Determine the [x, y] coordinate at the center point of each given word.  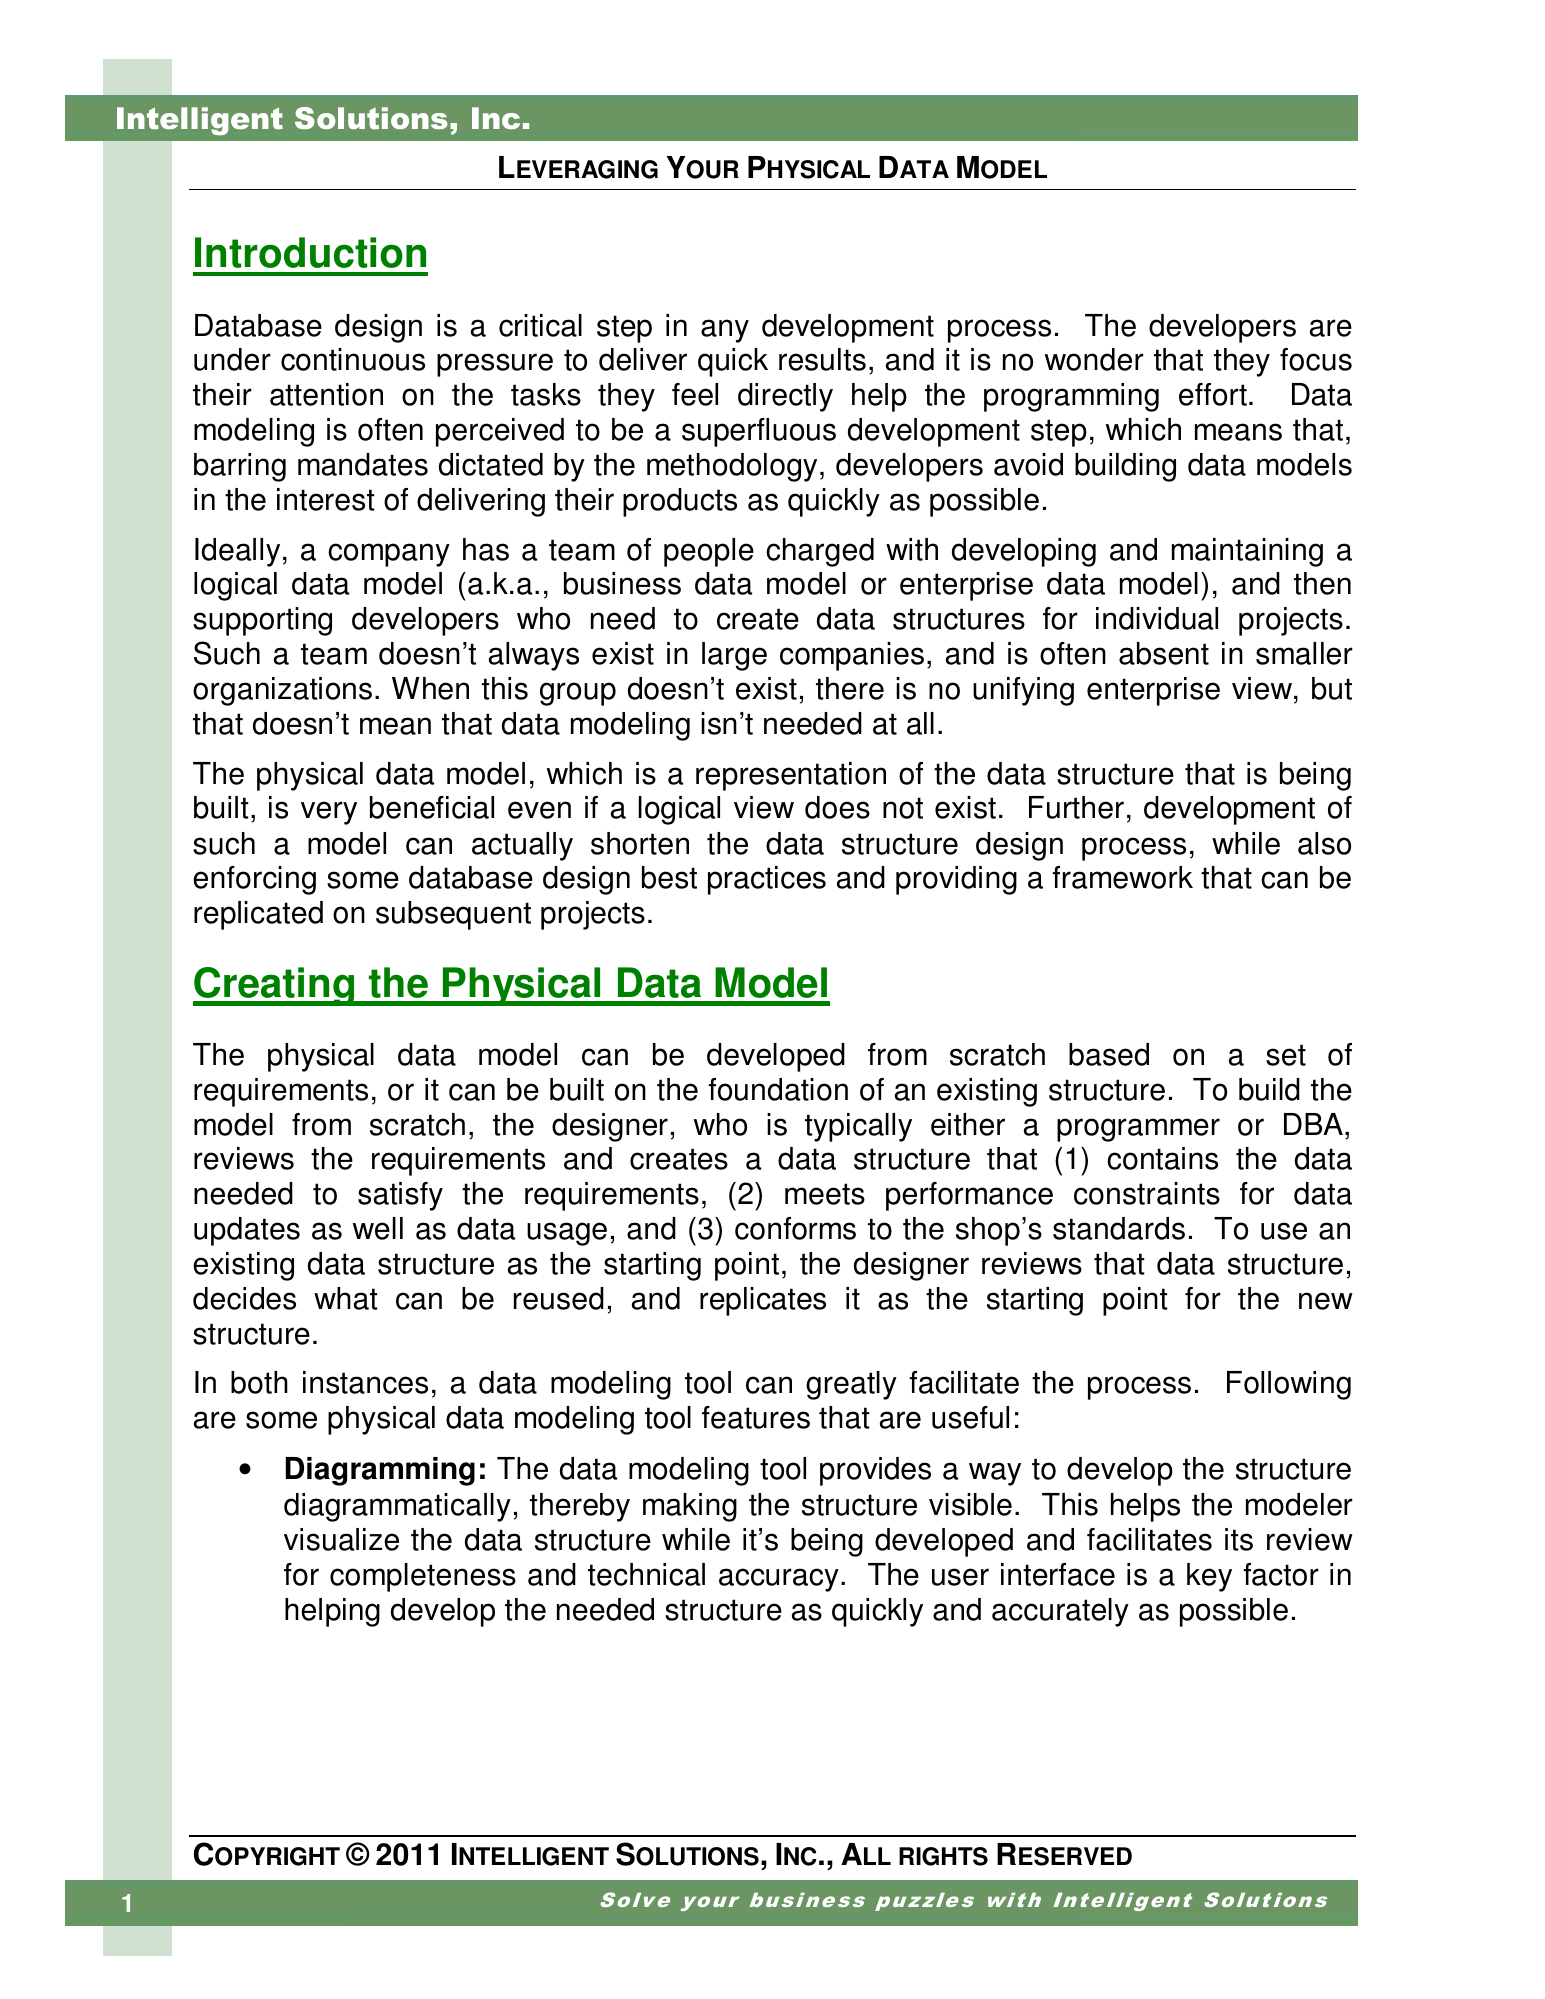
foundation [778, 1089]
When [430, 688]
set [1286, 1055]
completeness [423, 1577]
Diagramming [380, 1471]
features [756, 1417]
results [822, 359]
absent [1164, 653]
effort [1213, 394]
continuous [353, 359]
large [734, 656]
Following [1289, 1385]
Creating [274, 986]
